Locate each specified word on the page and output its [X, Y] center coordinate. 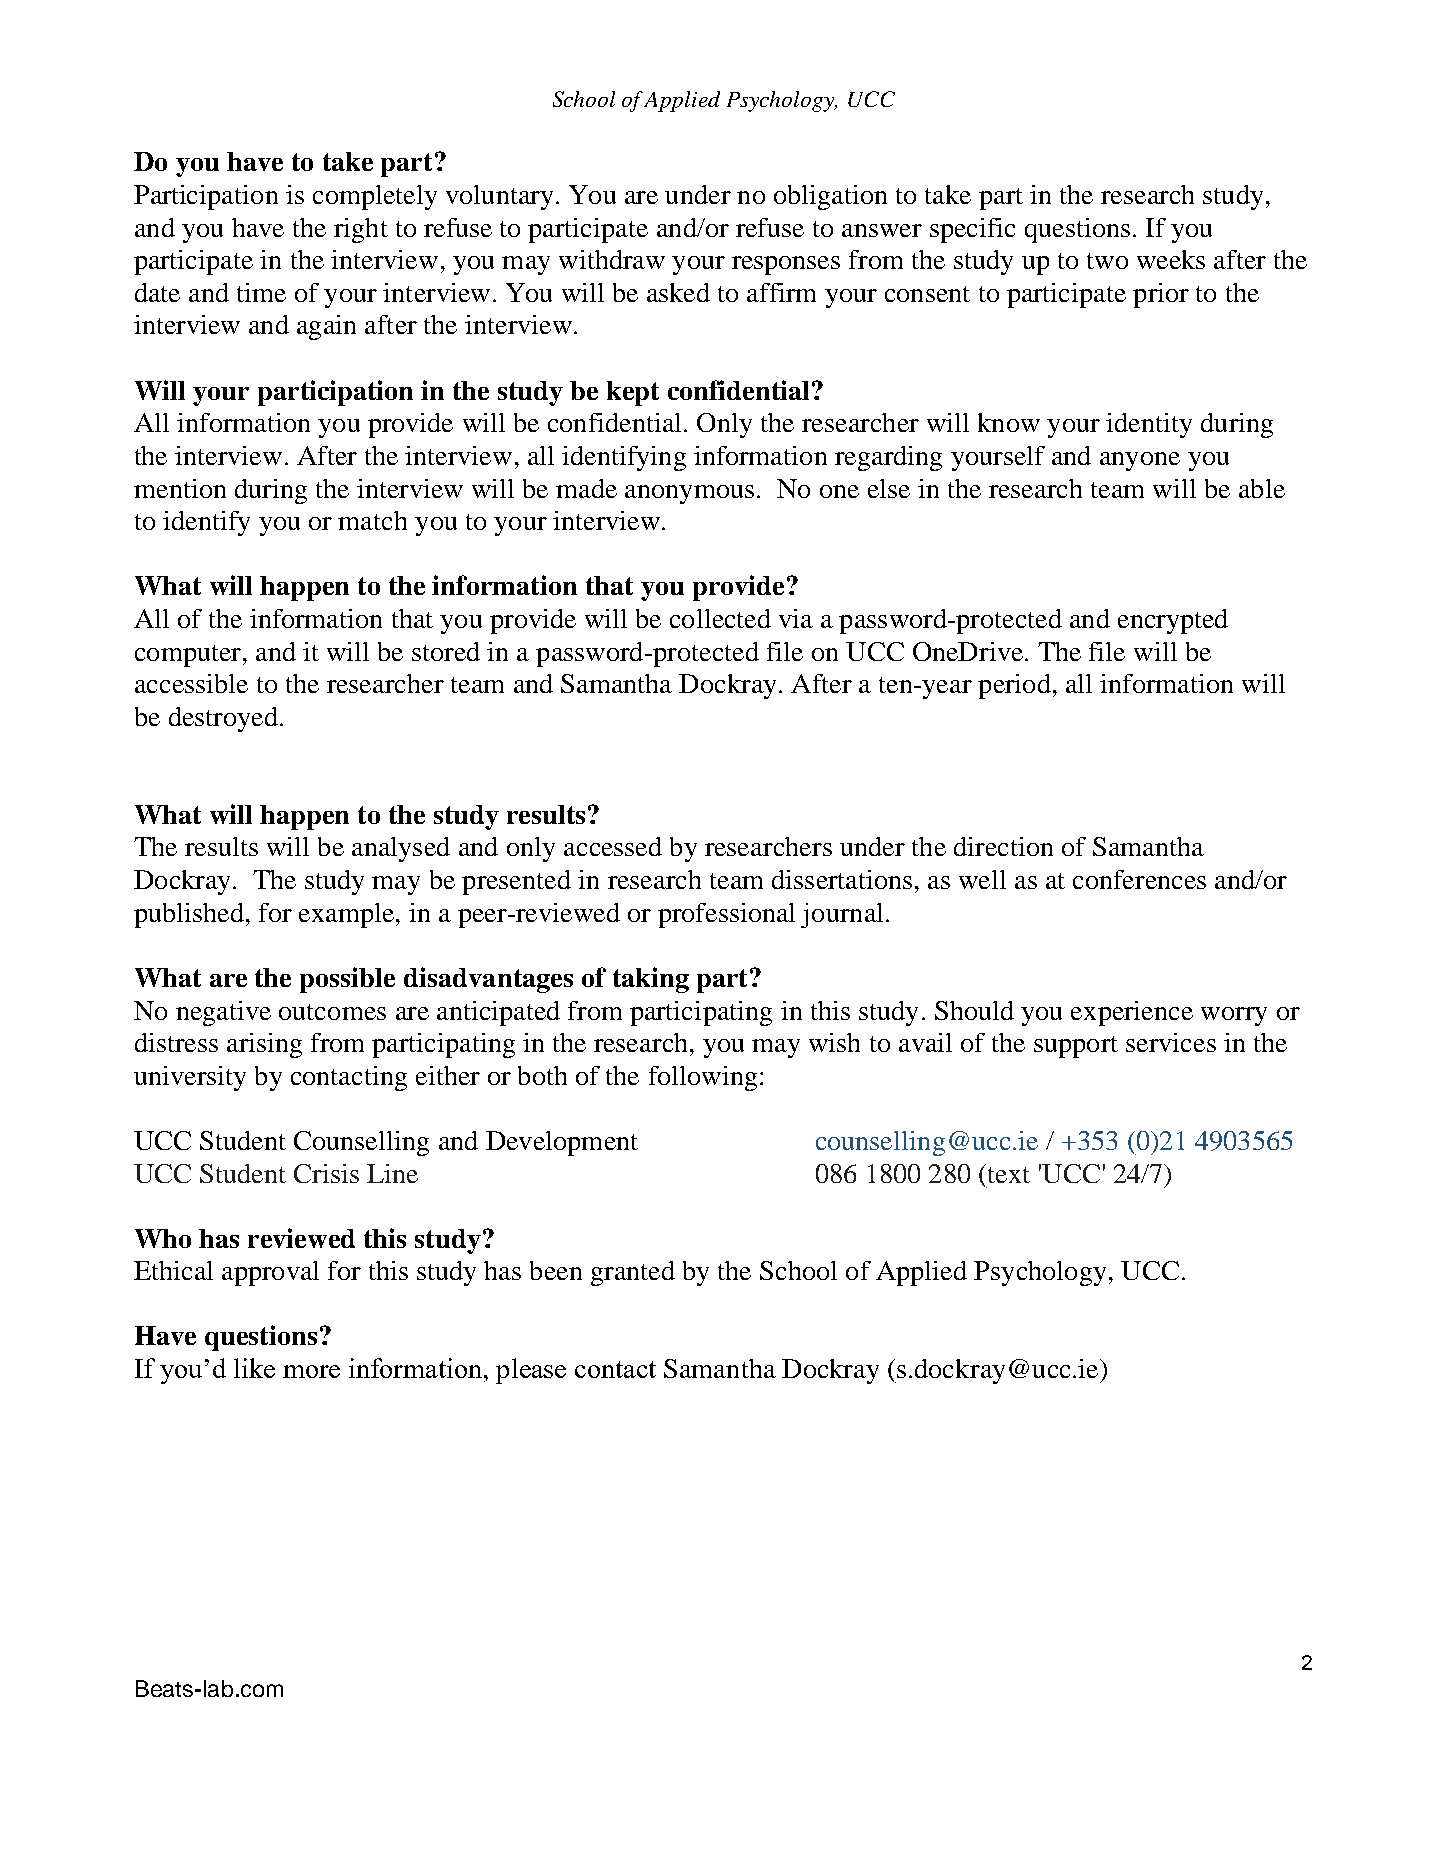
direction [1003, 846]
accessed [613, 846]
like [254, 1368]
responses [786, 265]
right [361, 230]
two [1107, 261]
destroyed [223, 719]
